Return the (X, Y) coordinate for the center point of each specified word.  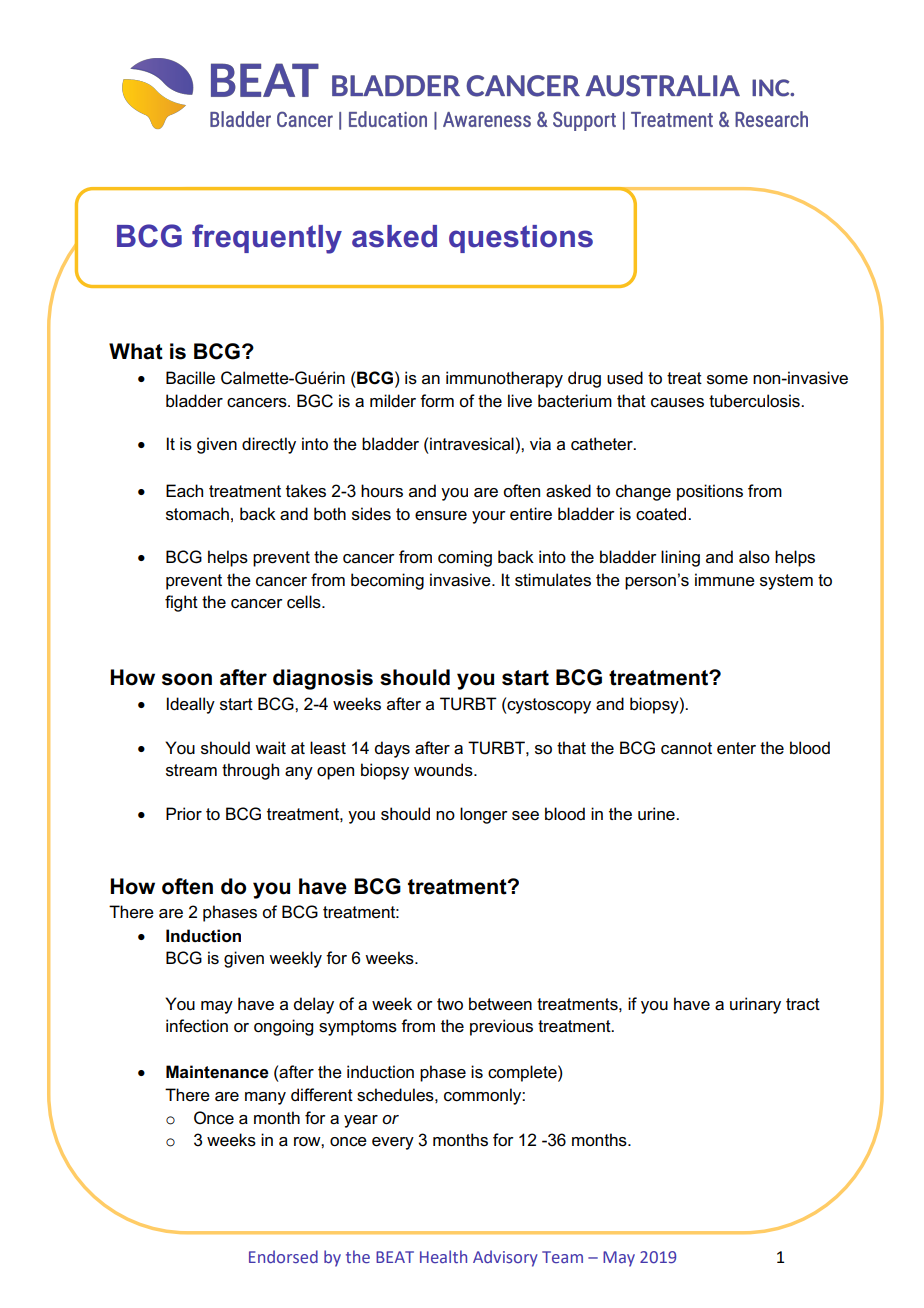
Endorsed (283, 1256)
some (727, 380)
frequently (267, 239)
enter (736, 748)
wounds (444, 770)
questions (521, 239)
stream (191, 770)
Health (443, 1256)
